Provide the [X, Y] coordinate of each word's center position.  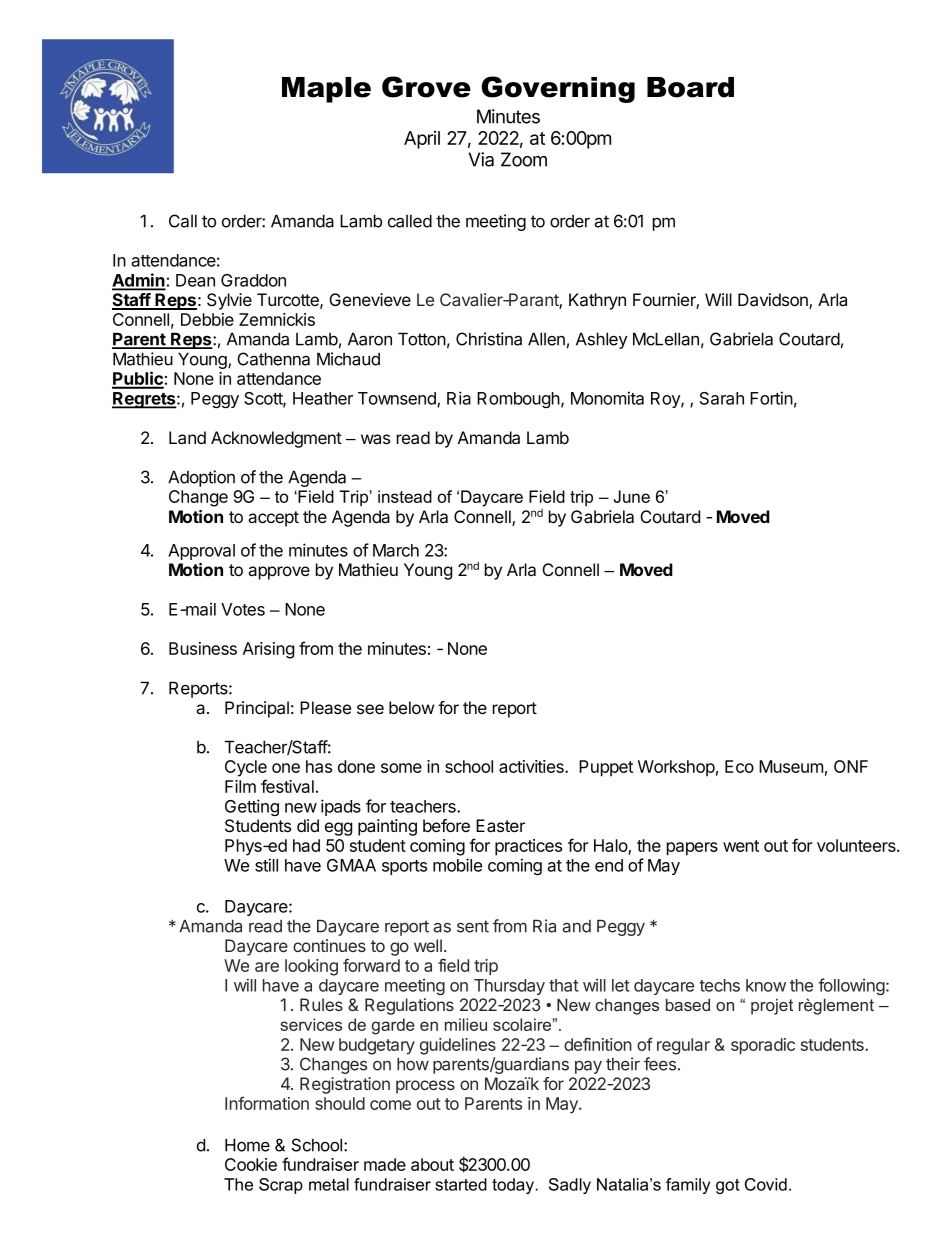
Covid [766, 1184]
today [514, 1186]
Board [690, 87]
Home [247, 1145]
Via [481, 159]
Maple [326, 90]
